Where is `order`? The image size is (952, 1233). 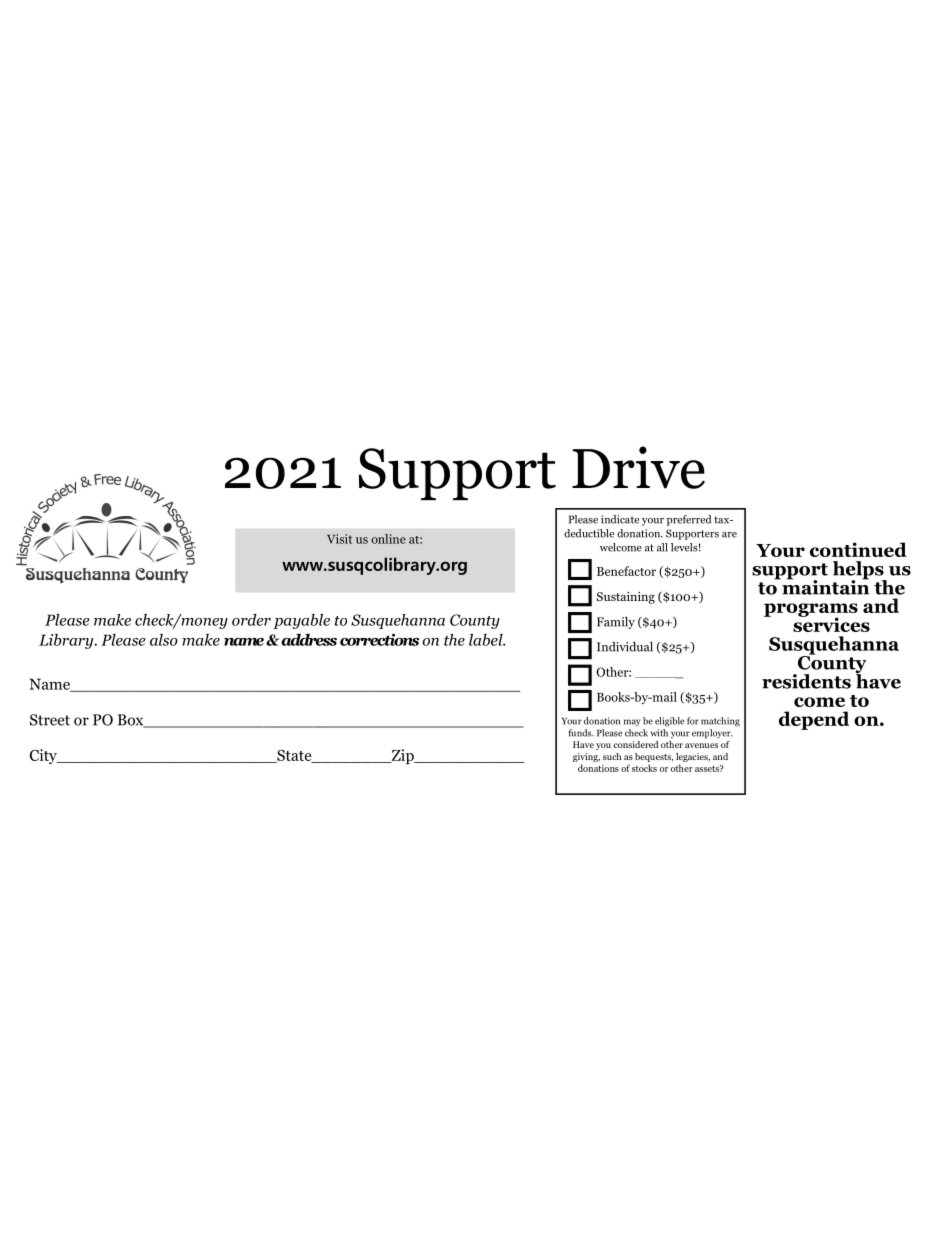 order is located at coordinates (251, 620).
